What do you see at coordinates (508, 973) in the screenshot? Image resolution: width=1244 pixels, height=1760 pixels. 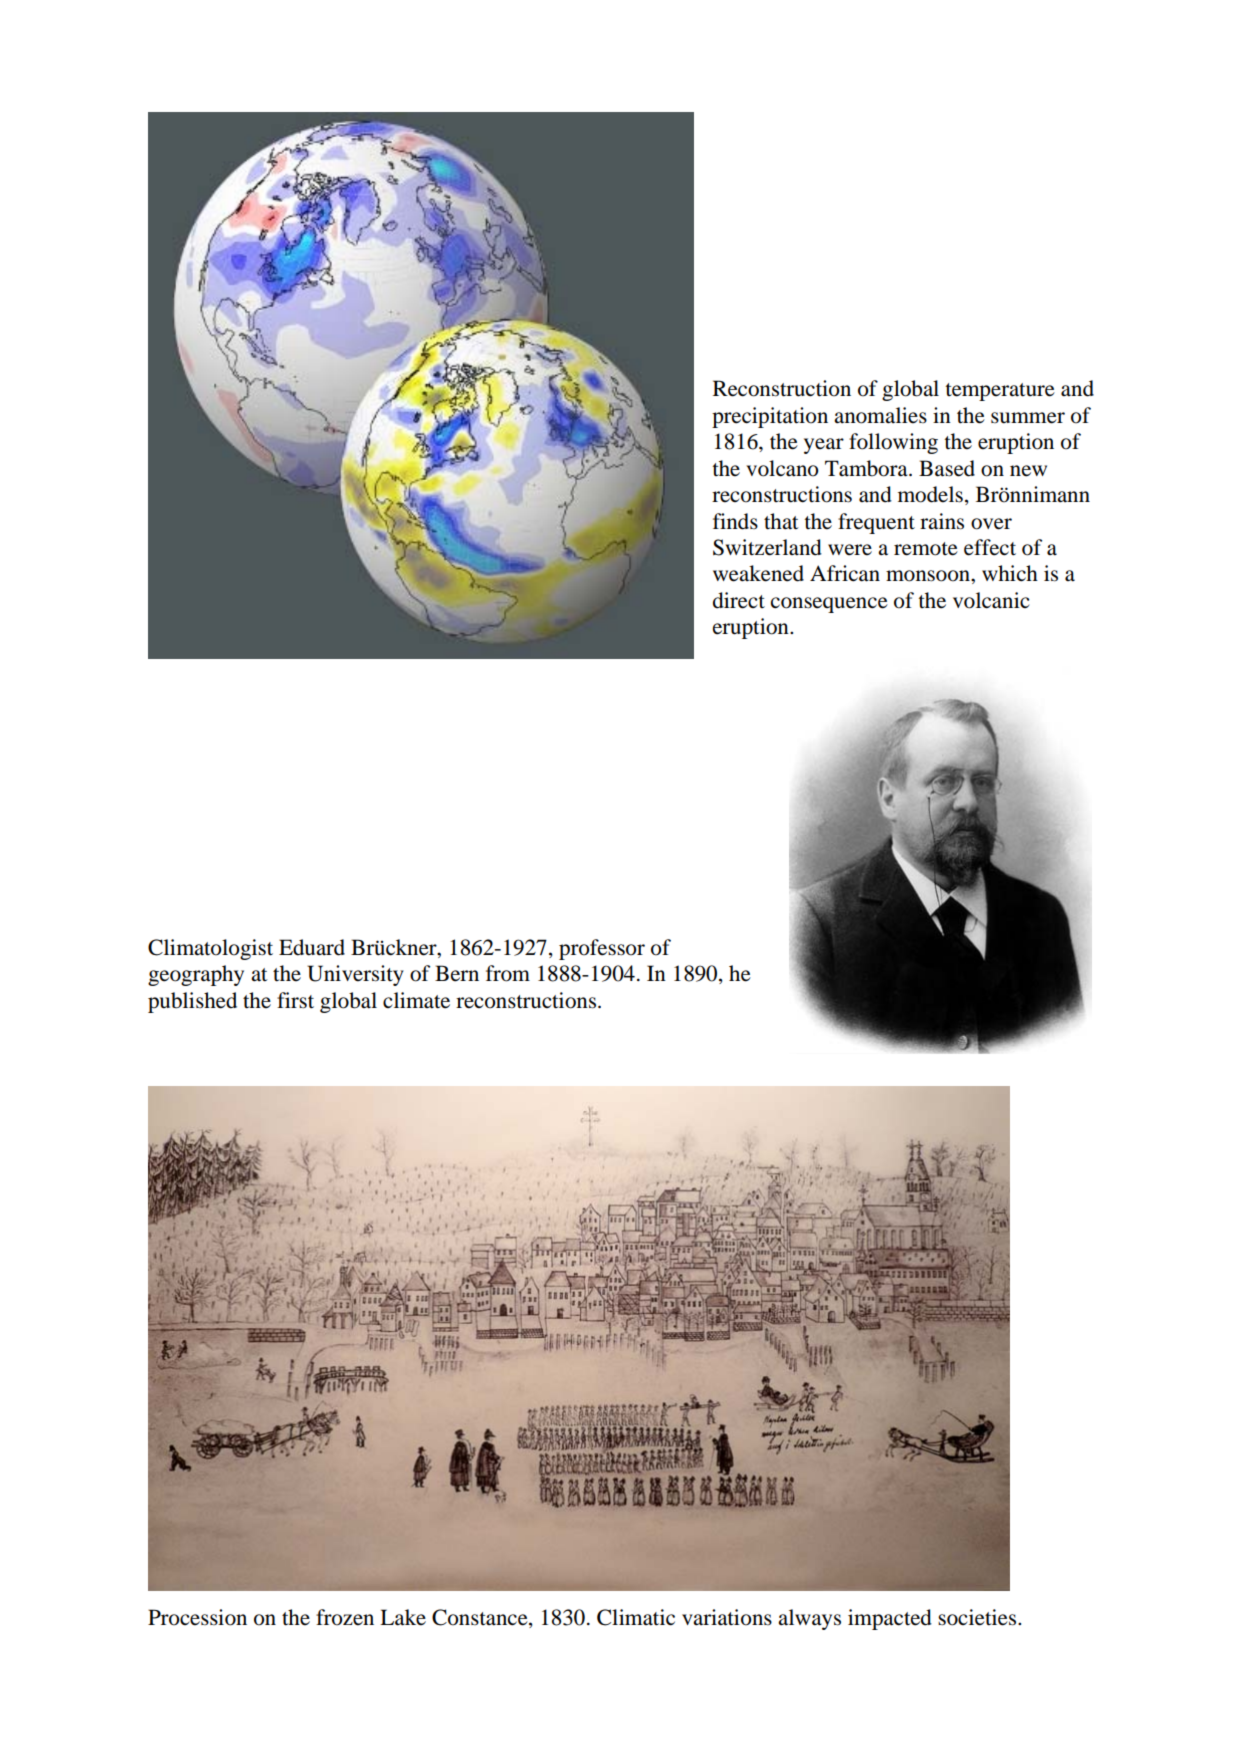 I see `from` at bounding box center [508, 973].
